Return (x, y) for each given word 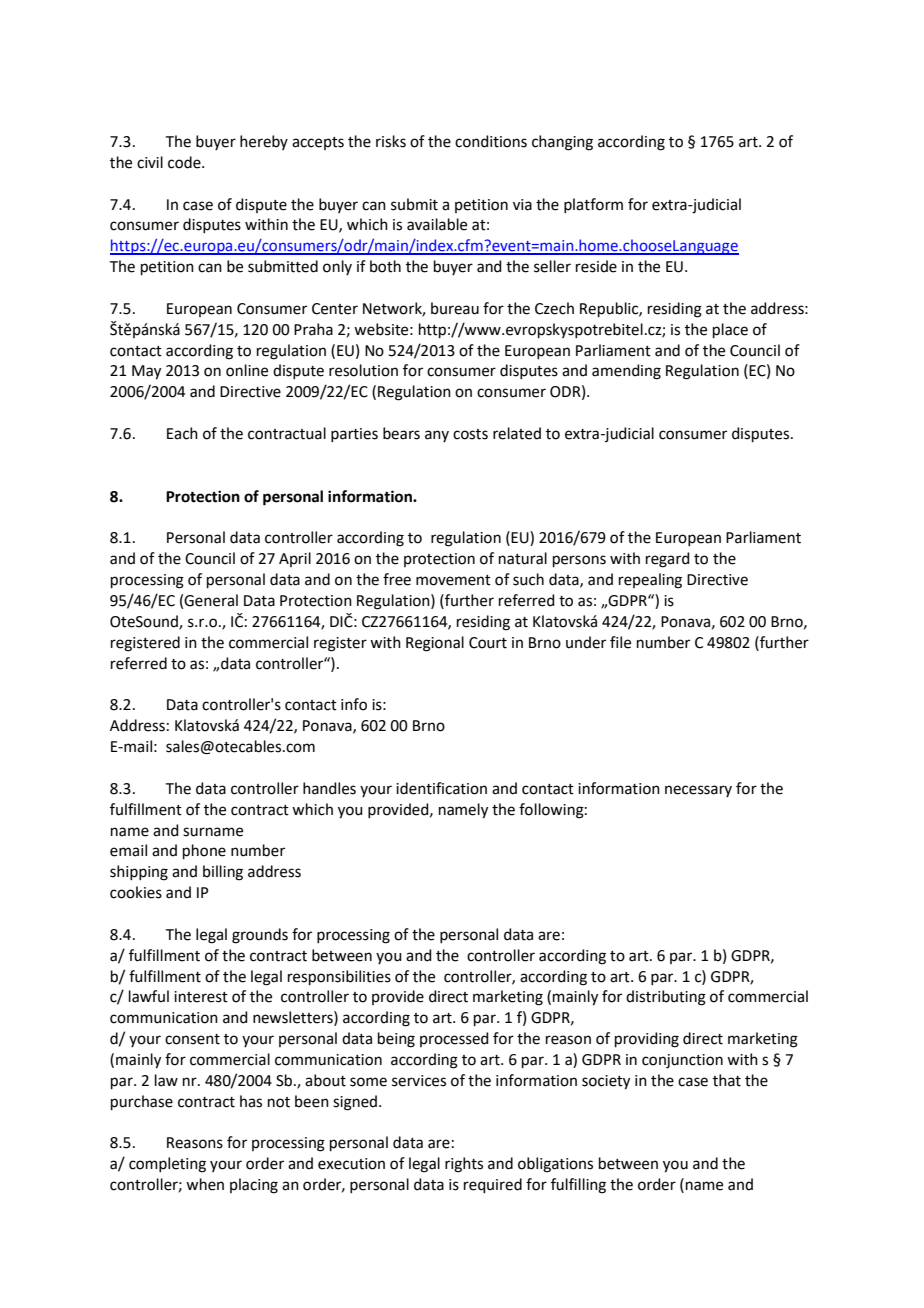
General (211, 600)
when (205, 1184)
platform (593, 205)
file (620, 642)
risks (391, 141)
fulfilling (578, 1186)
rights (464, 1165)
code (185, 162)
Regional (435, 644)
